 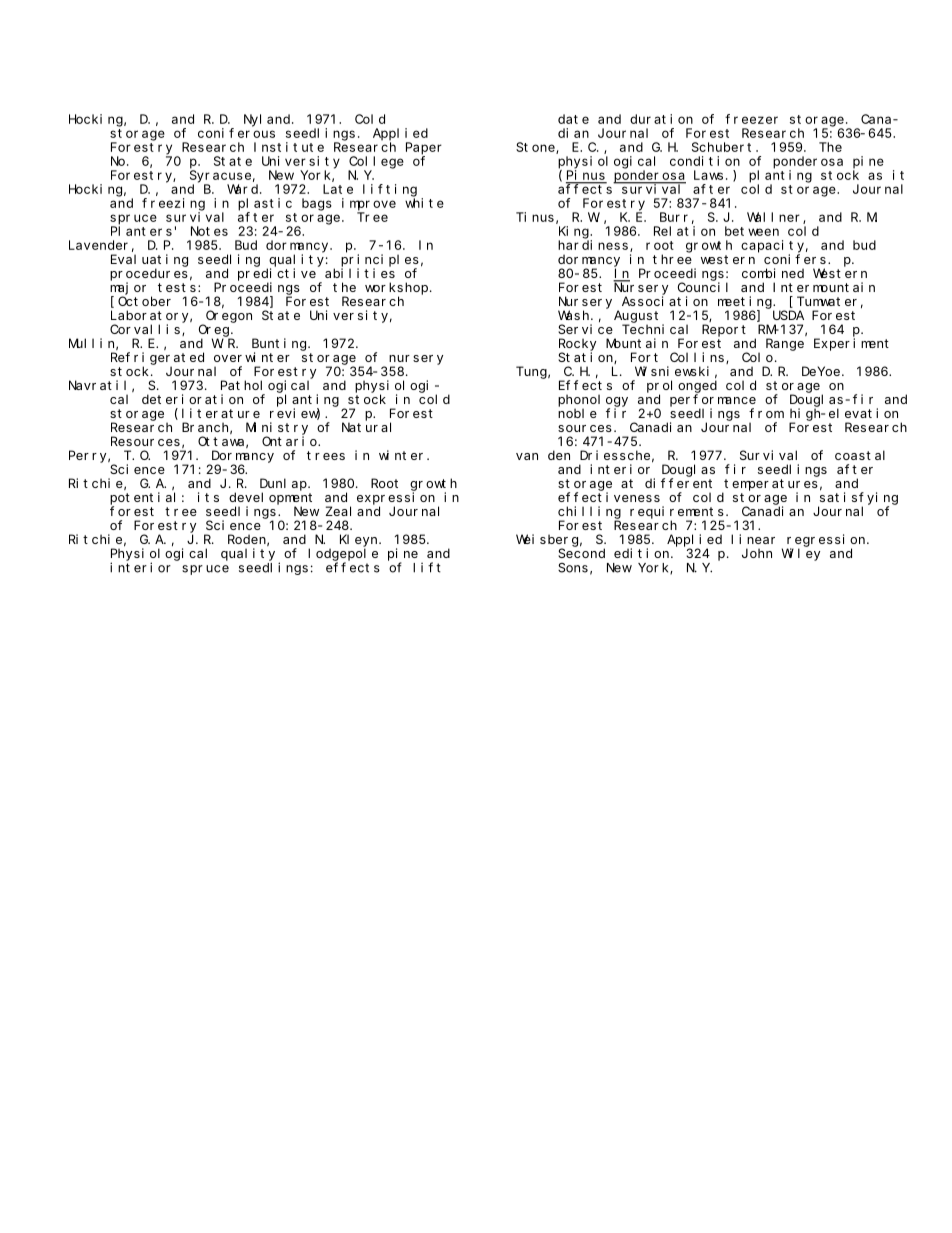 What do you see at coordinates (721, 147) in the screenshot?
I see `Schubert` at bounding box center [721, 147].
